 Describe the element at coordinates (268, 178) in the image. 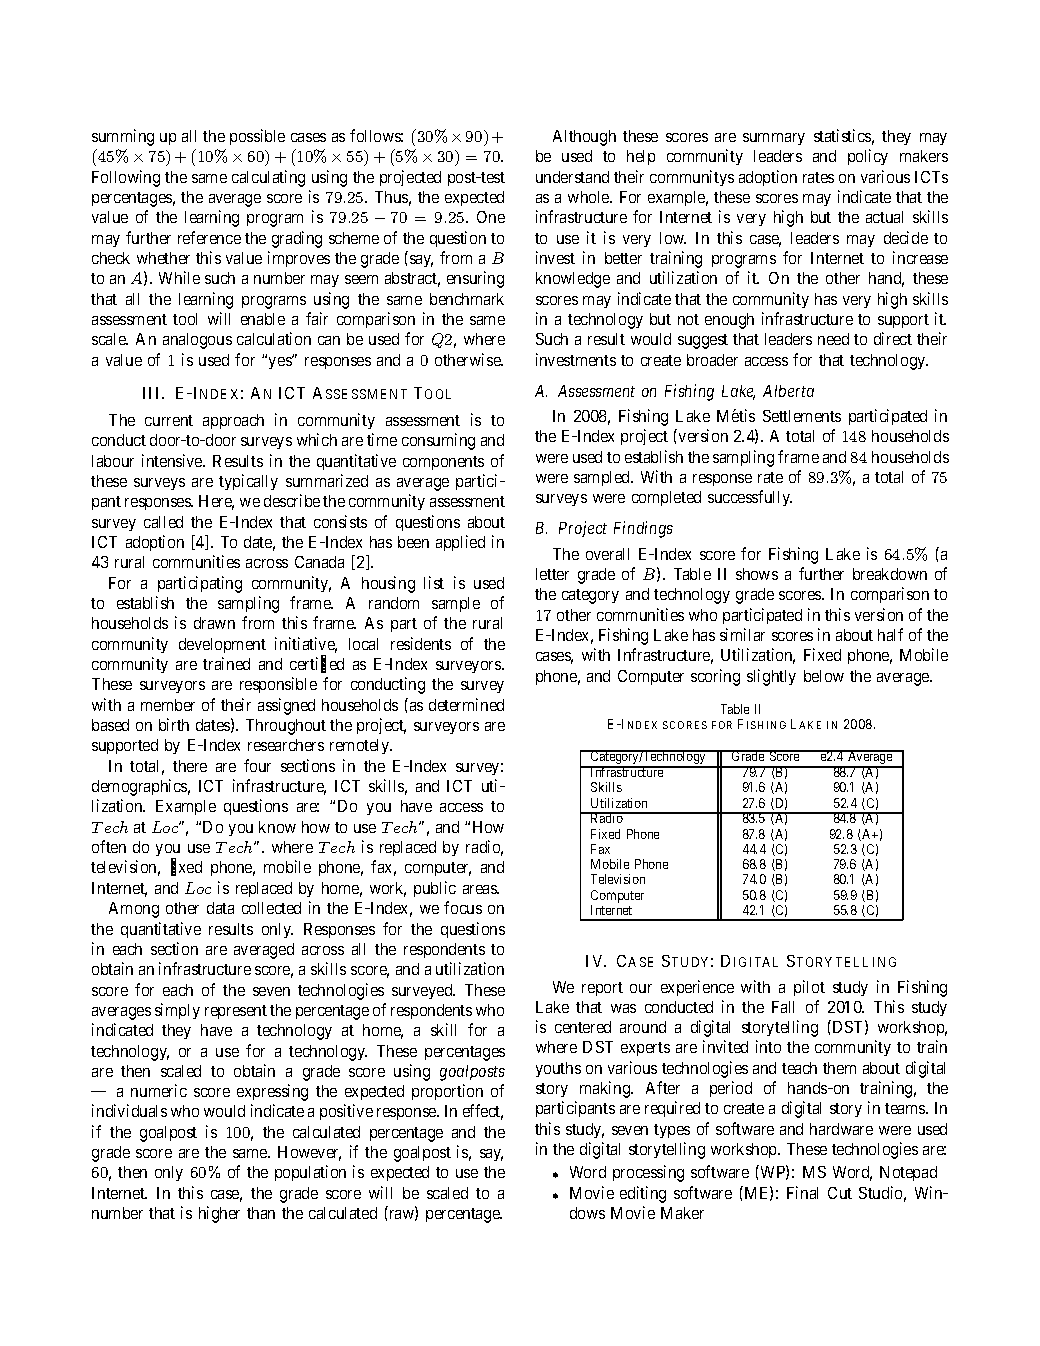

I see `calculating` at that location.
